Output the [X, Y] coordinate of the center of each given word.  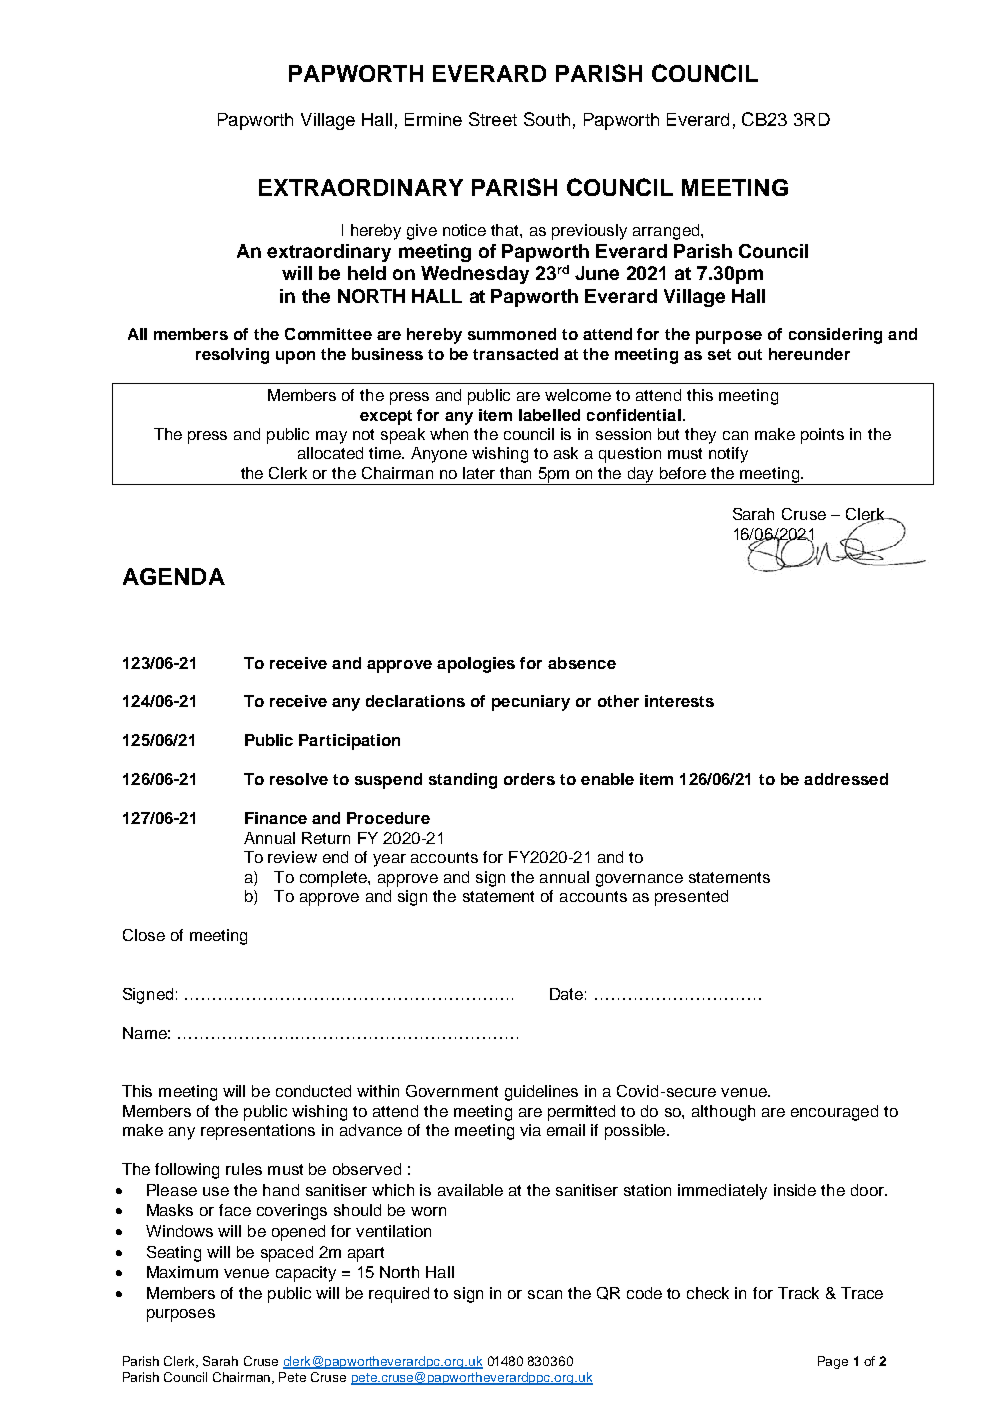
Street [493, 119]
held [367, 273]
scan [545, 1294]
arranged [667, 232]
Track [798, 1293]
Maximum [182, 1272]
